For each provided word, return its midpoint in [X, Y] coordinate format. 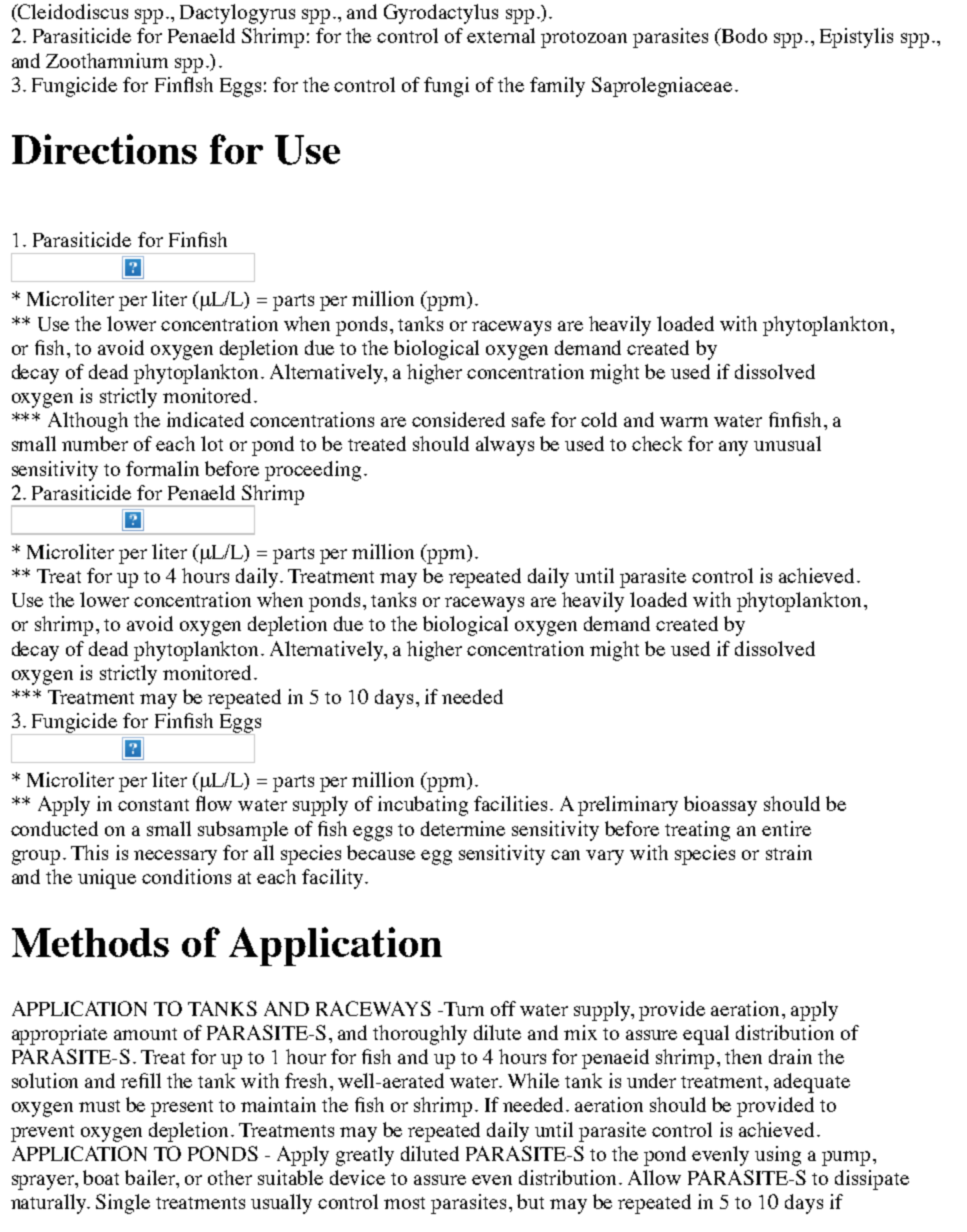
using [778, 1156]
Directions [104, 149]
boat [101, 1177]
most [404, 1203]
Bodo [743, 37]
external [501, 35]
